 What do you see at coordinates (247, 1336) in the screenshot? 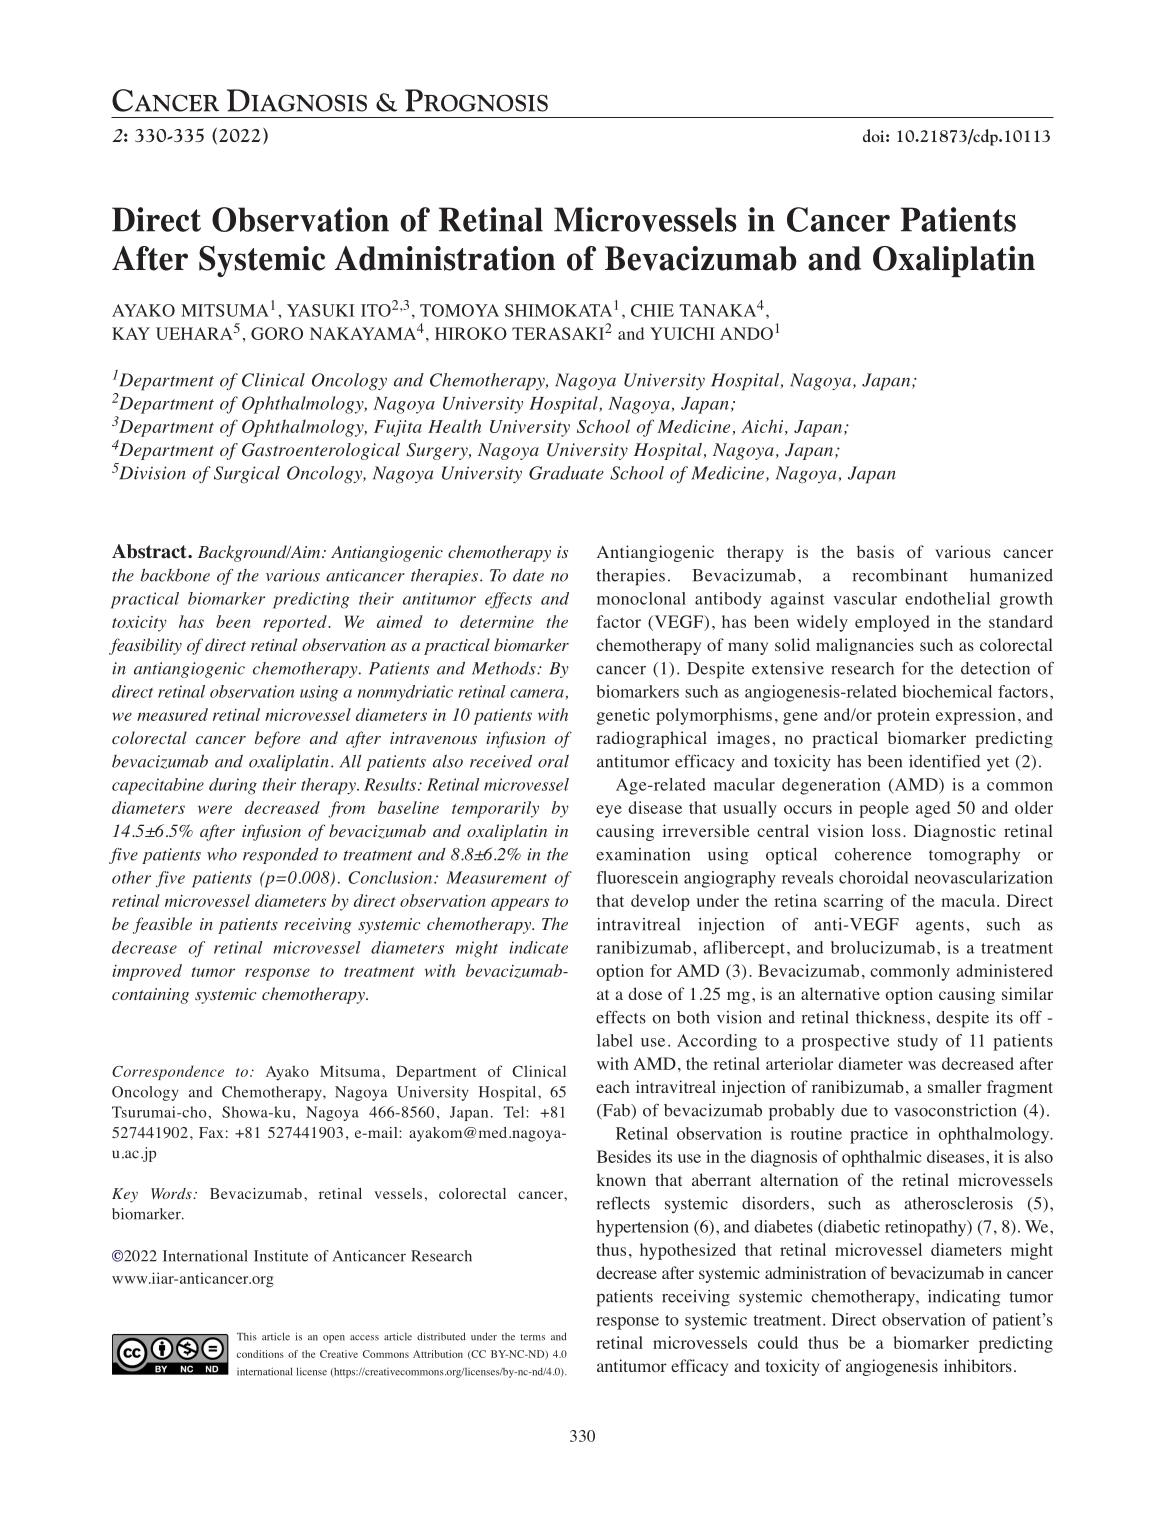
I see `This` at bounding box center [247, 1336].
